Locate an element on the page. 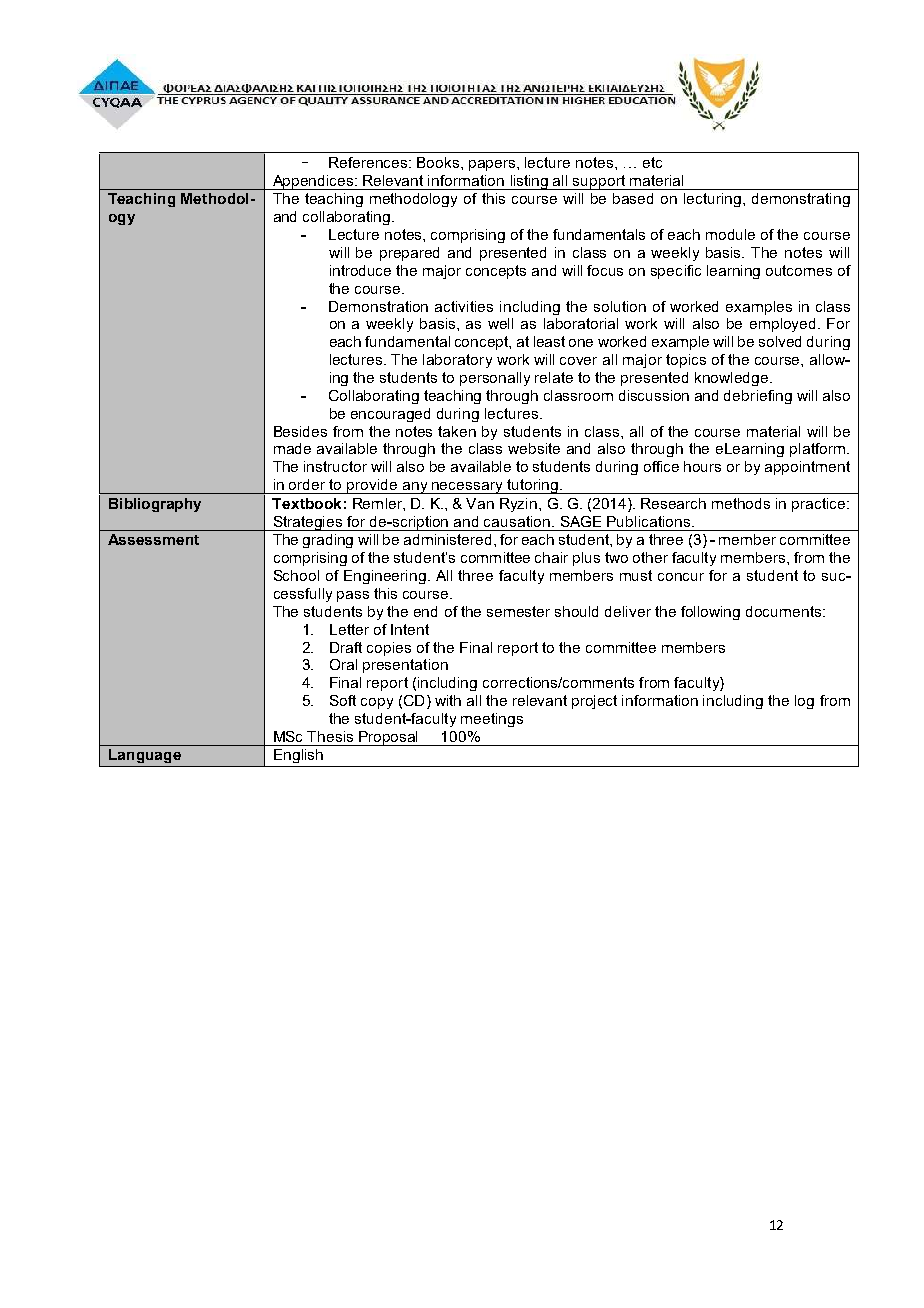 Image resolution: width=924 pixels, height=1308 pixels. papers is located at coordinates (493, 165).
